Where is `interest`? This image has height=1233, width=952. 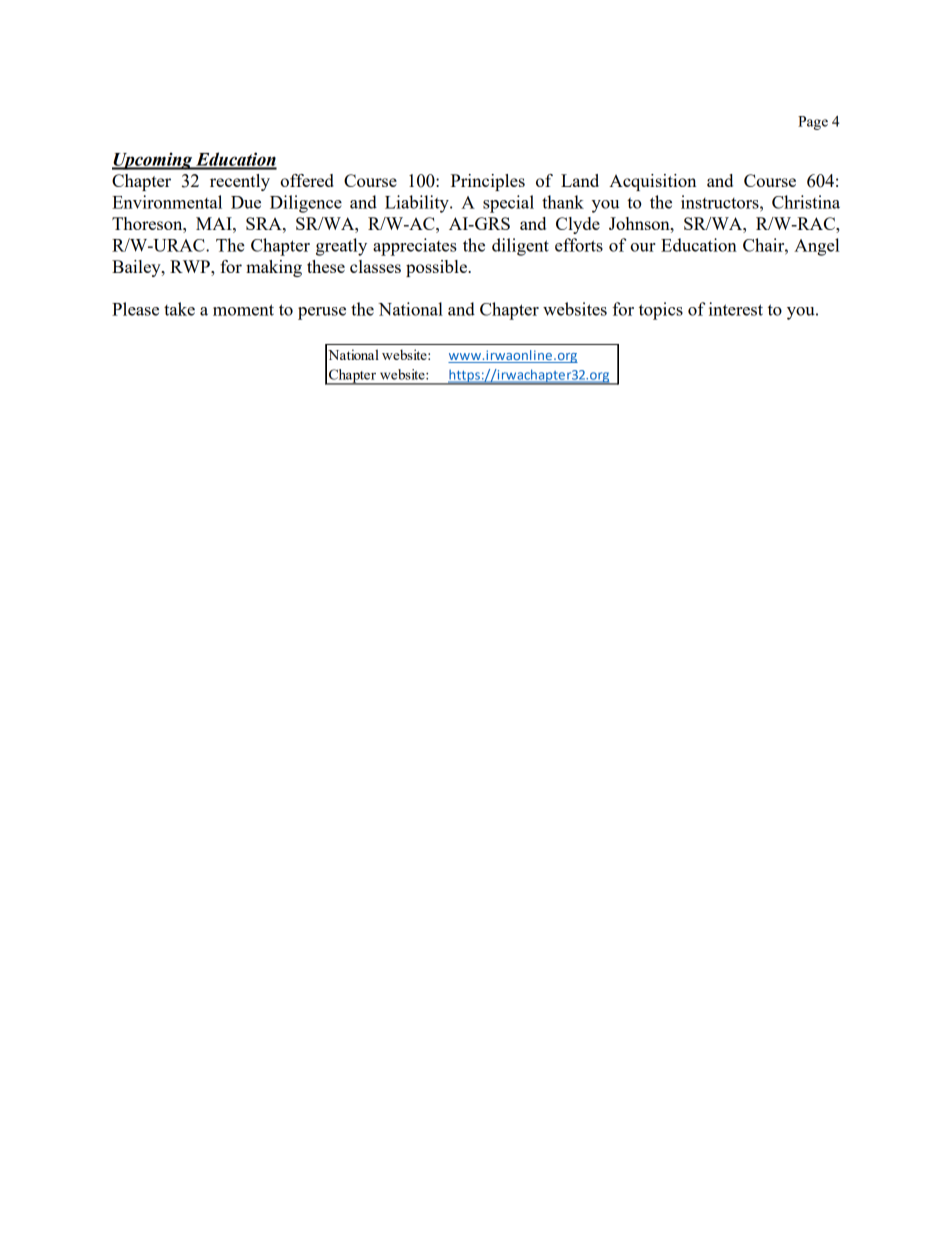 interest is located at coordinates (736, 309).
